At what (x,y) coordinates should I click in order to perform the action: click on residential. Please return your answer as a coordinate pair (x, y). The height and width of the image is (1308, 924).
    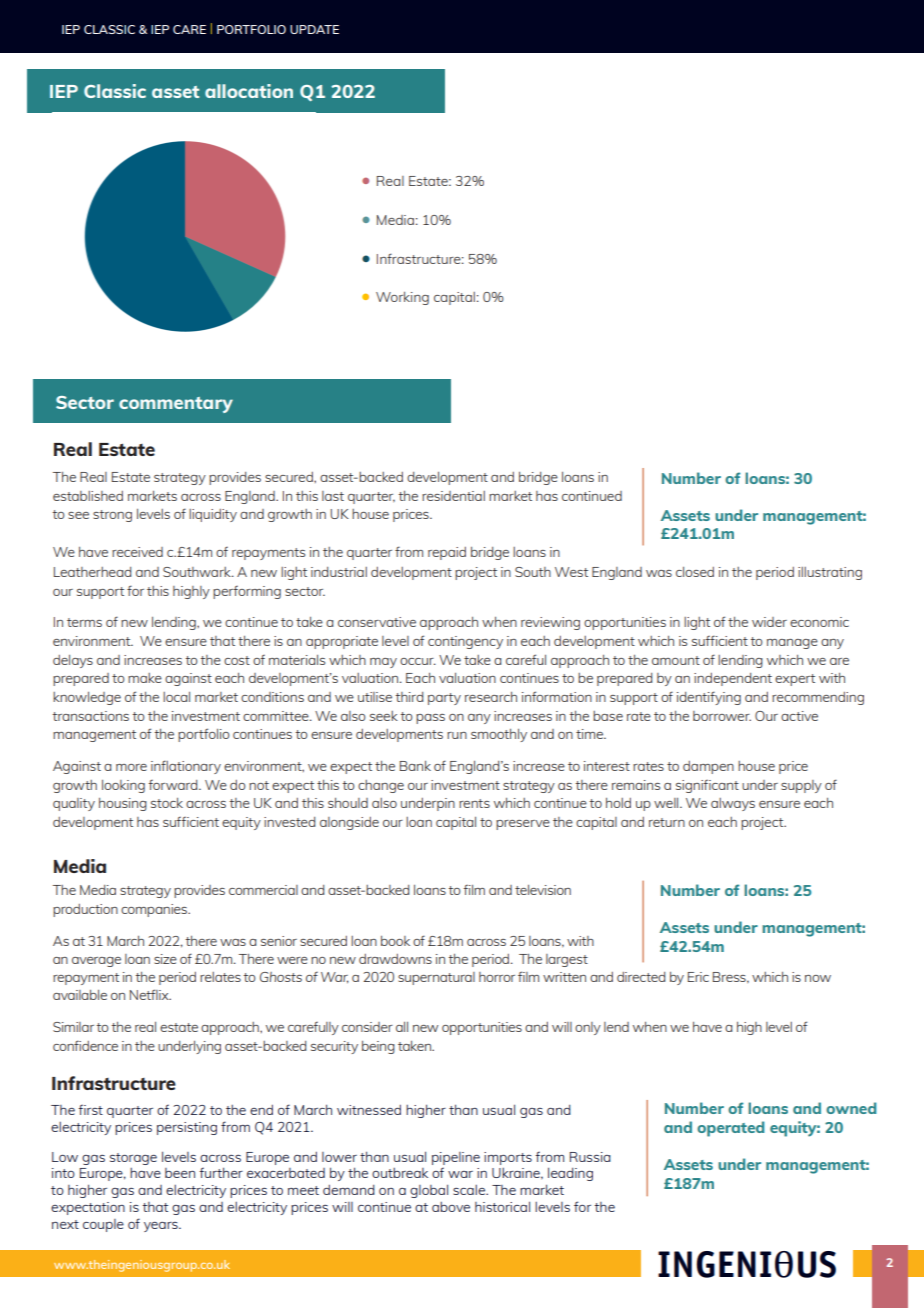
    Looking at the image, I should click on (453, 496).
